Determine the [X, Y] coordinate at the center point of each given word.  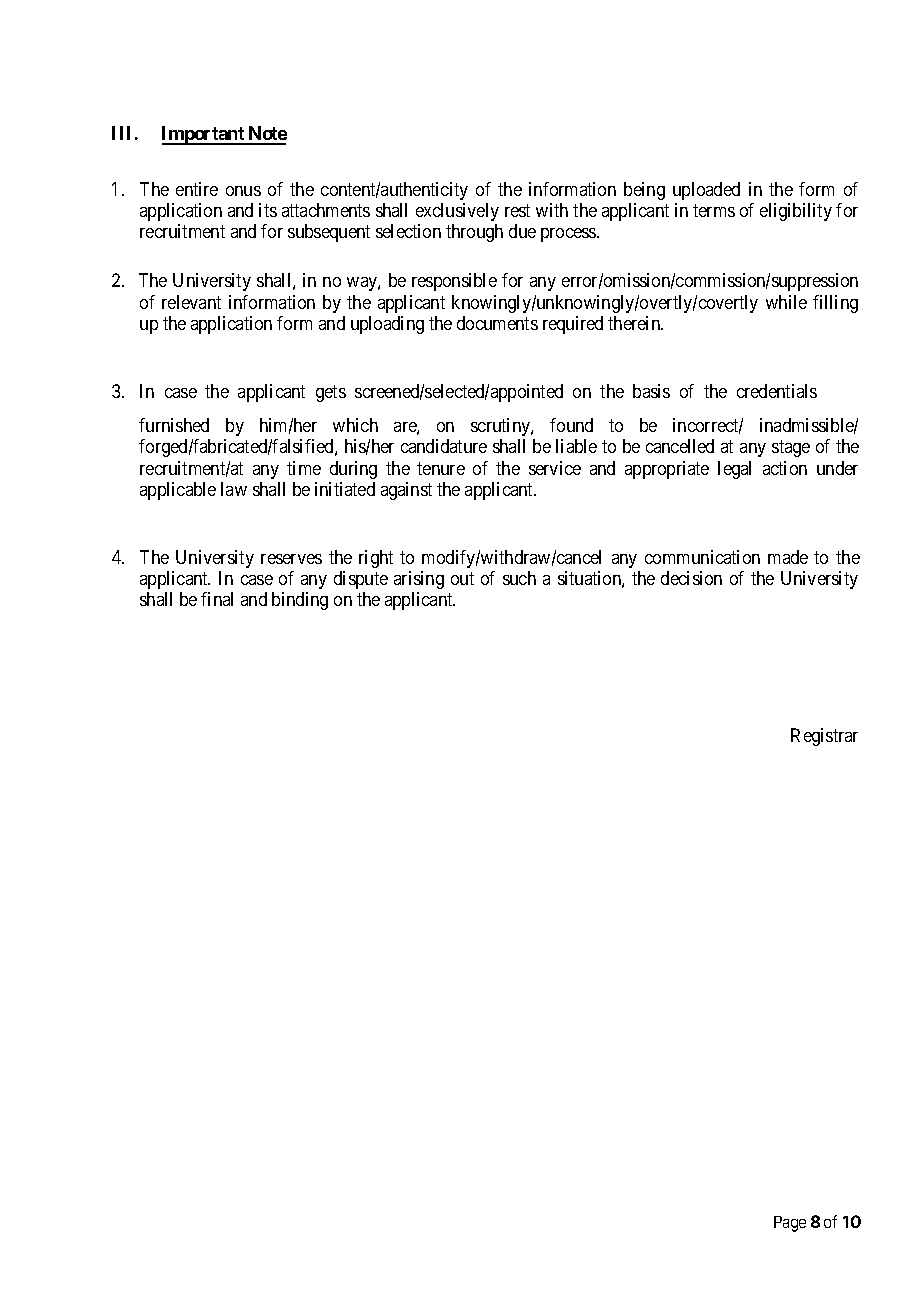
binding [300, 601]
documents [497, 323]
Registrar [824, 737]
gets [331, 393]
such [519, 578]
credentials [777, 391]
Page [790, 1224]
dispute [361, 580]
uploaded [706, 191]
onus [243, 191]
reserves [291, 559]
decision [691, 578]
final [217, 599]
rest [517, 211]
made [788, 557]
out [462, 579]
